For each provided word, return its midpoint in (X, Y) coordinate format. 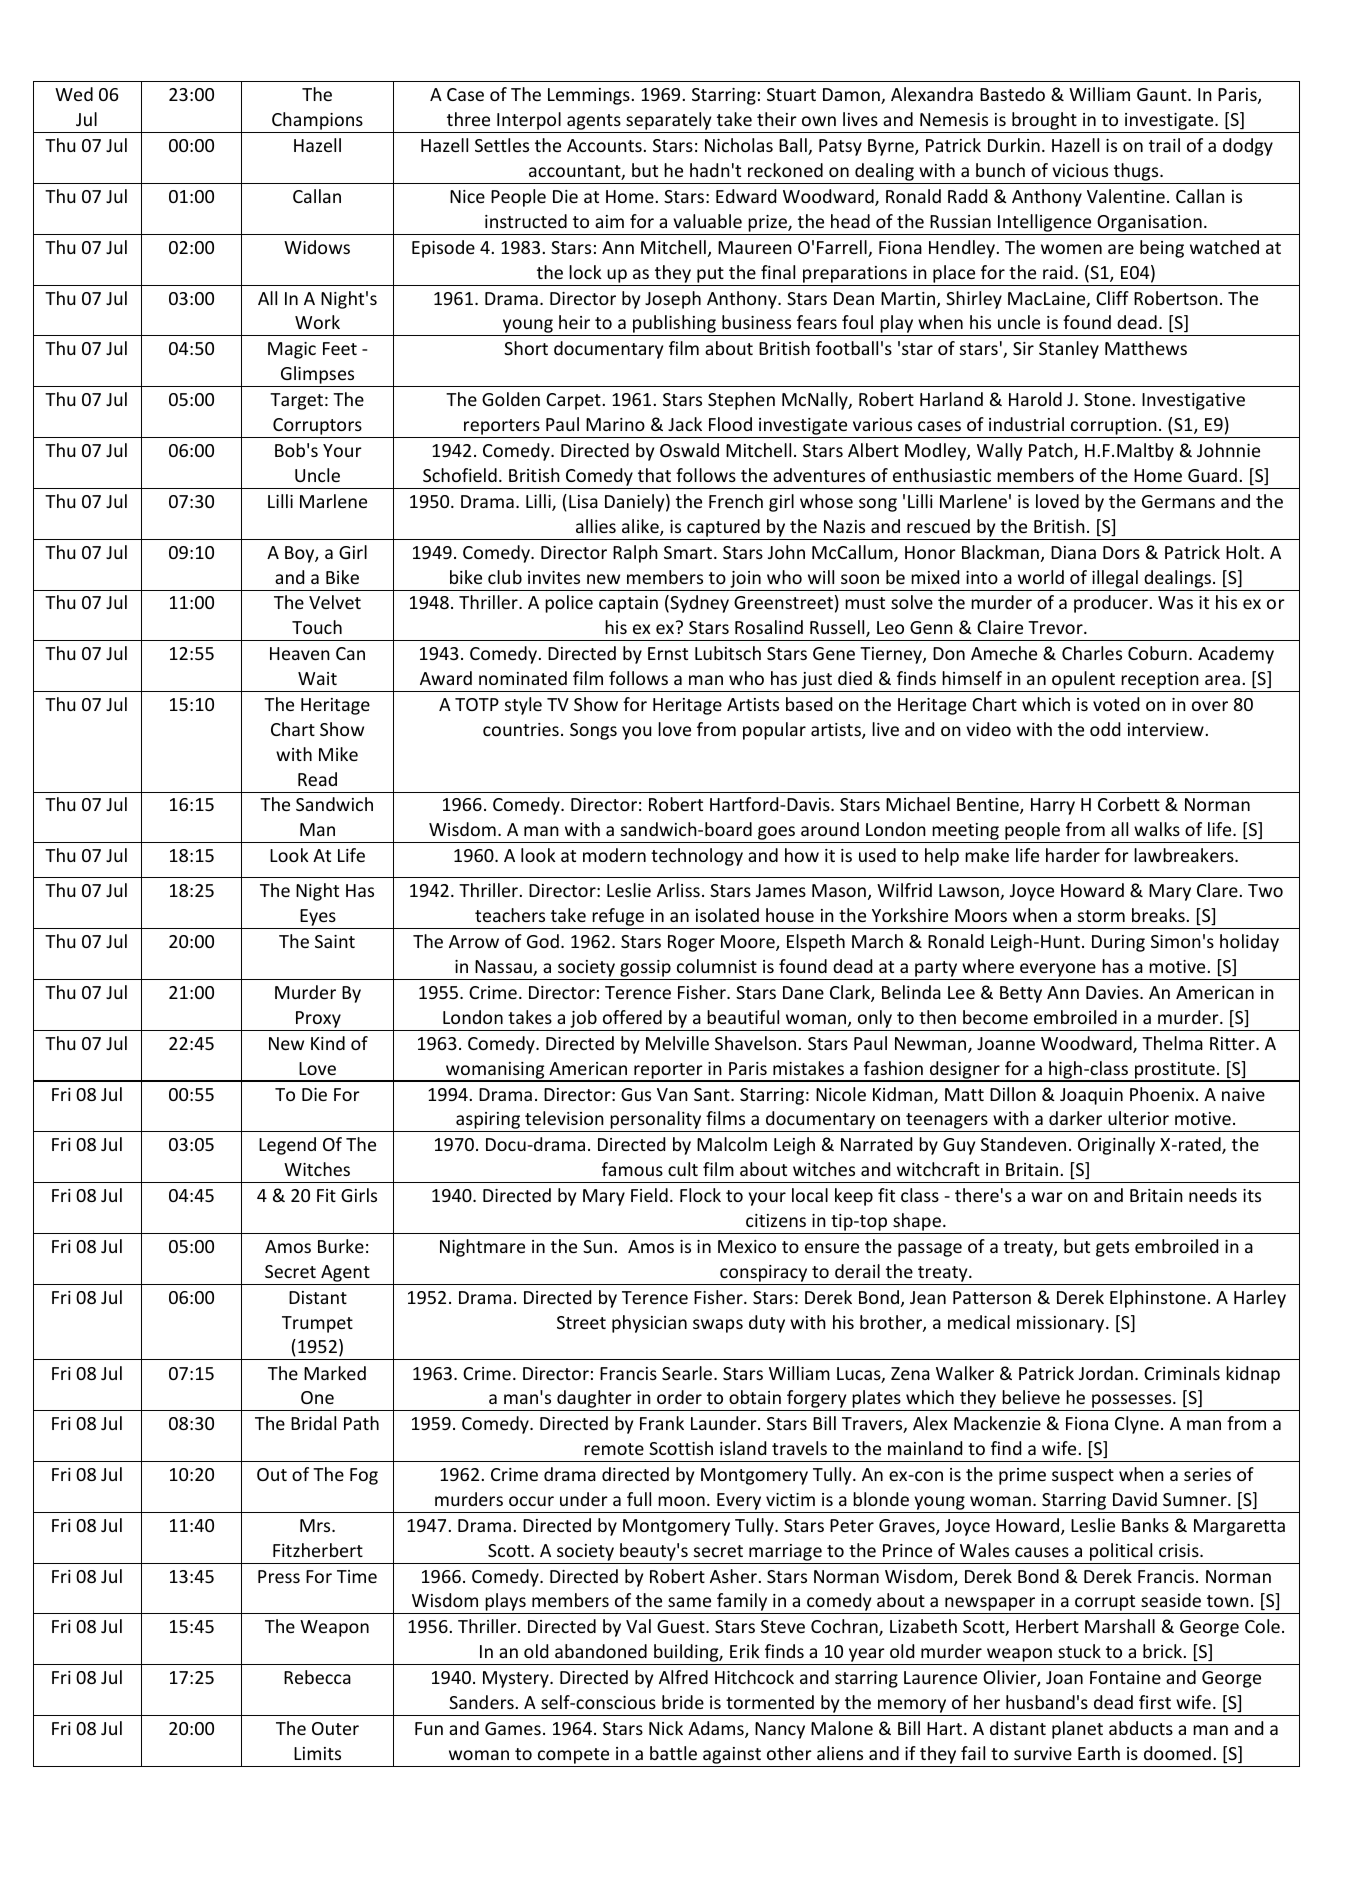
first (1155, 1702)
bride (683, 1702)
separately (669, 122)
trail (1164, 145)
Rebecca (317, 1677)
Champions (317, 122)
